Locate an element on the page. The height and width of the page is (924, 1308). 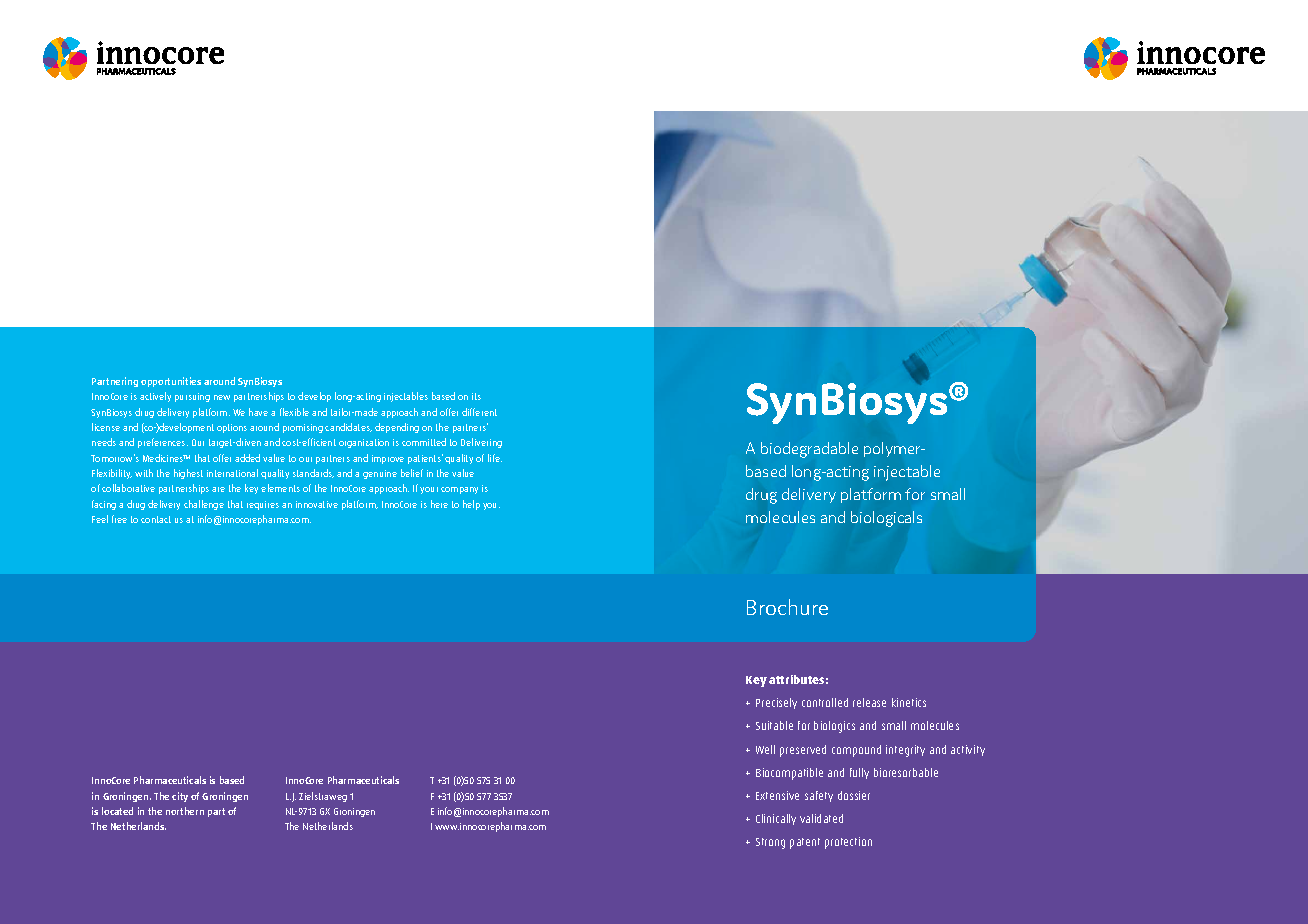
protection is located at coordinates (848, 843).
